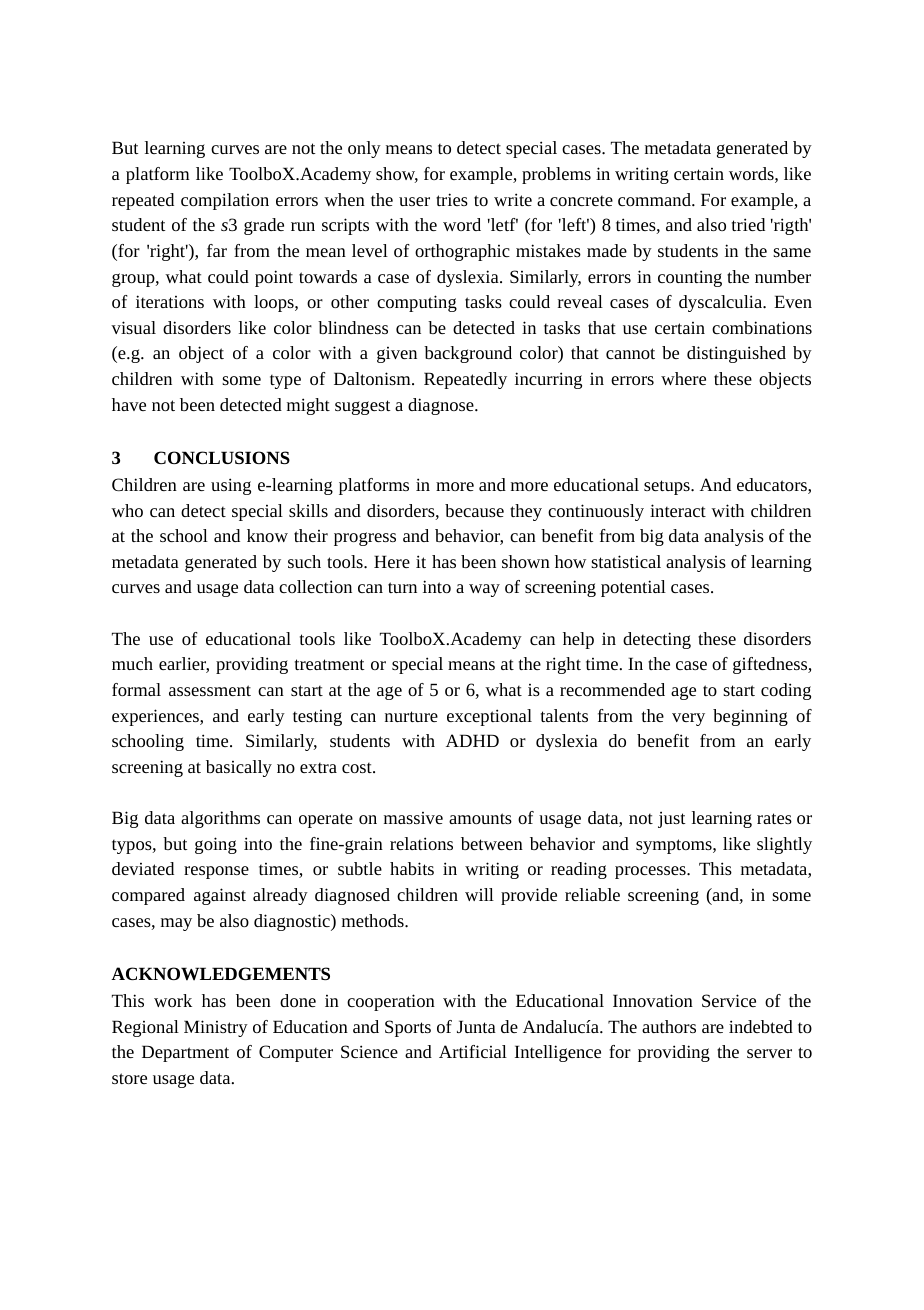 This page has width=924, height=1310. Describe the element at coordinates (452, 199) in the page. I see `tries` at that location.
